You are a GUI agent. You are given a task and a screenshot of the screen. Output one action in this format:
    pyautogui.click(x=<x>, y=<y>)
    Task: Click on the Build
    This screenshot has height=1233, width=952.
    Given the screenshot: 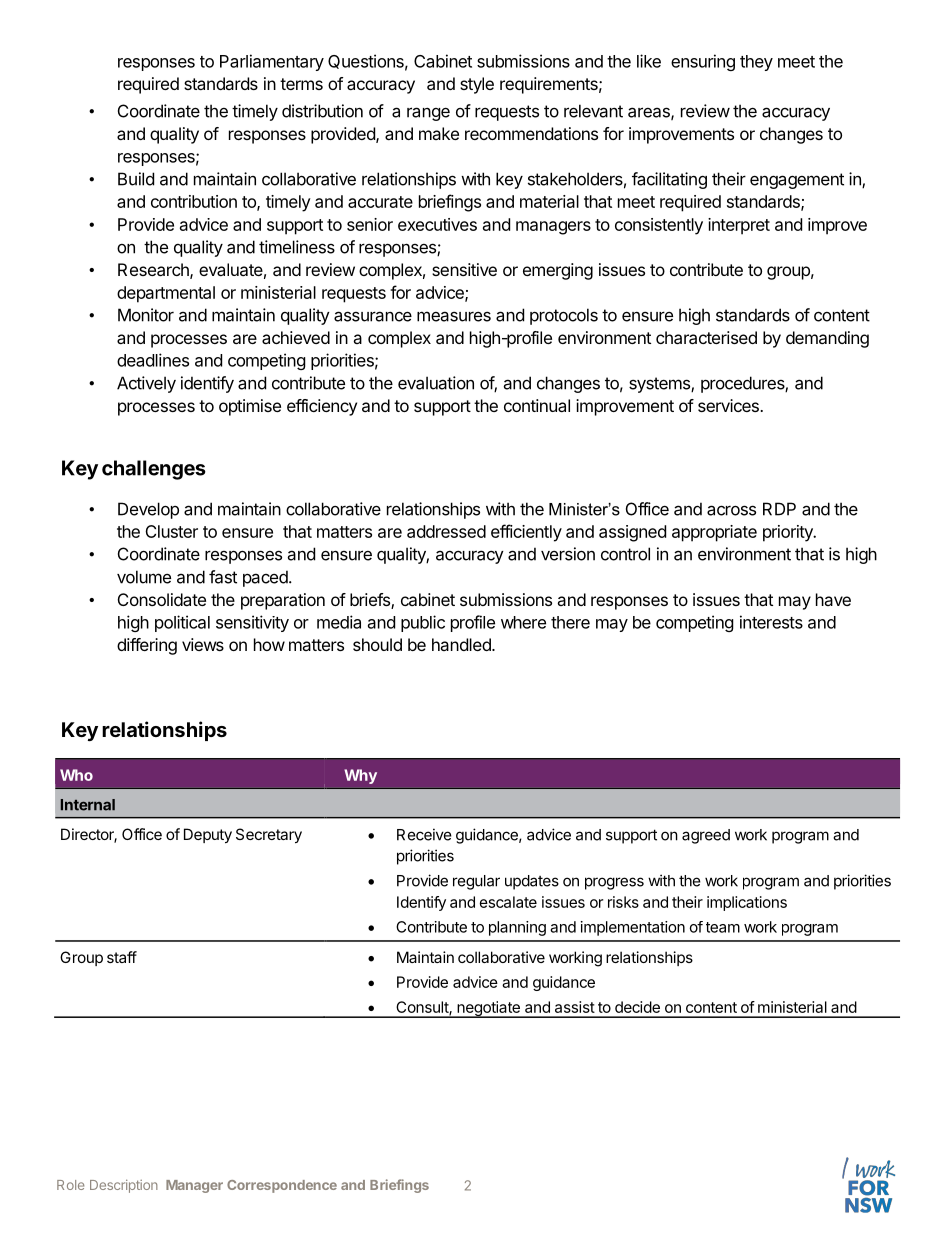 What is the action you would take?
    pyautogui.click(x=136, y=179)
